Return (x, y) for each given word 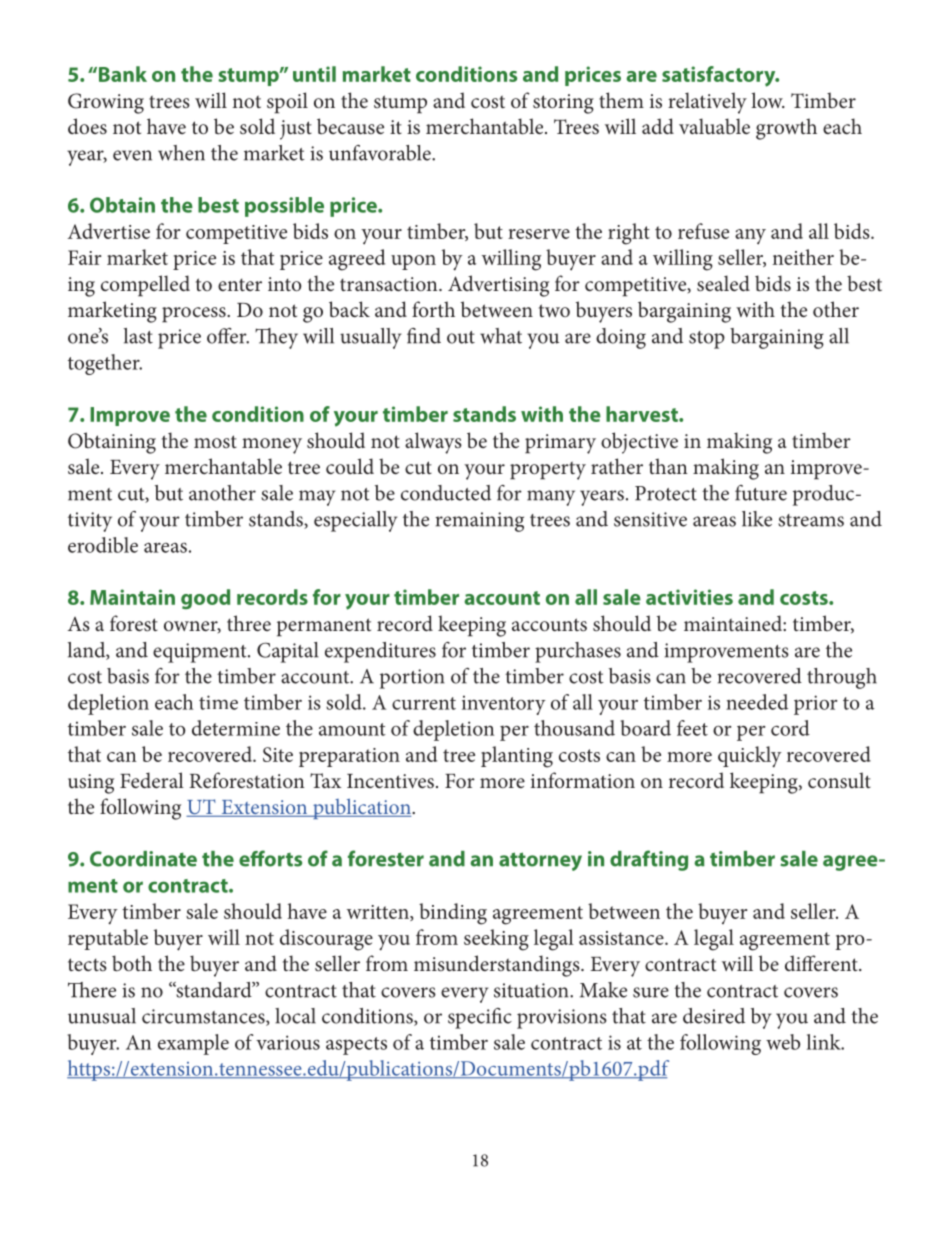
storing (563, 104)
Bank (123, 74)
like (757, 519)
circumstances (204, 1017)
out (461, 337)
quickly (750, 757)
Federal (152, 780)
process (195, 315)
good (205, 599)
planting (517, 757)
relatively (707, 103)
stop (707, 340)
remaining (480, 522)
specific (480, 1018)
